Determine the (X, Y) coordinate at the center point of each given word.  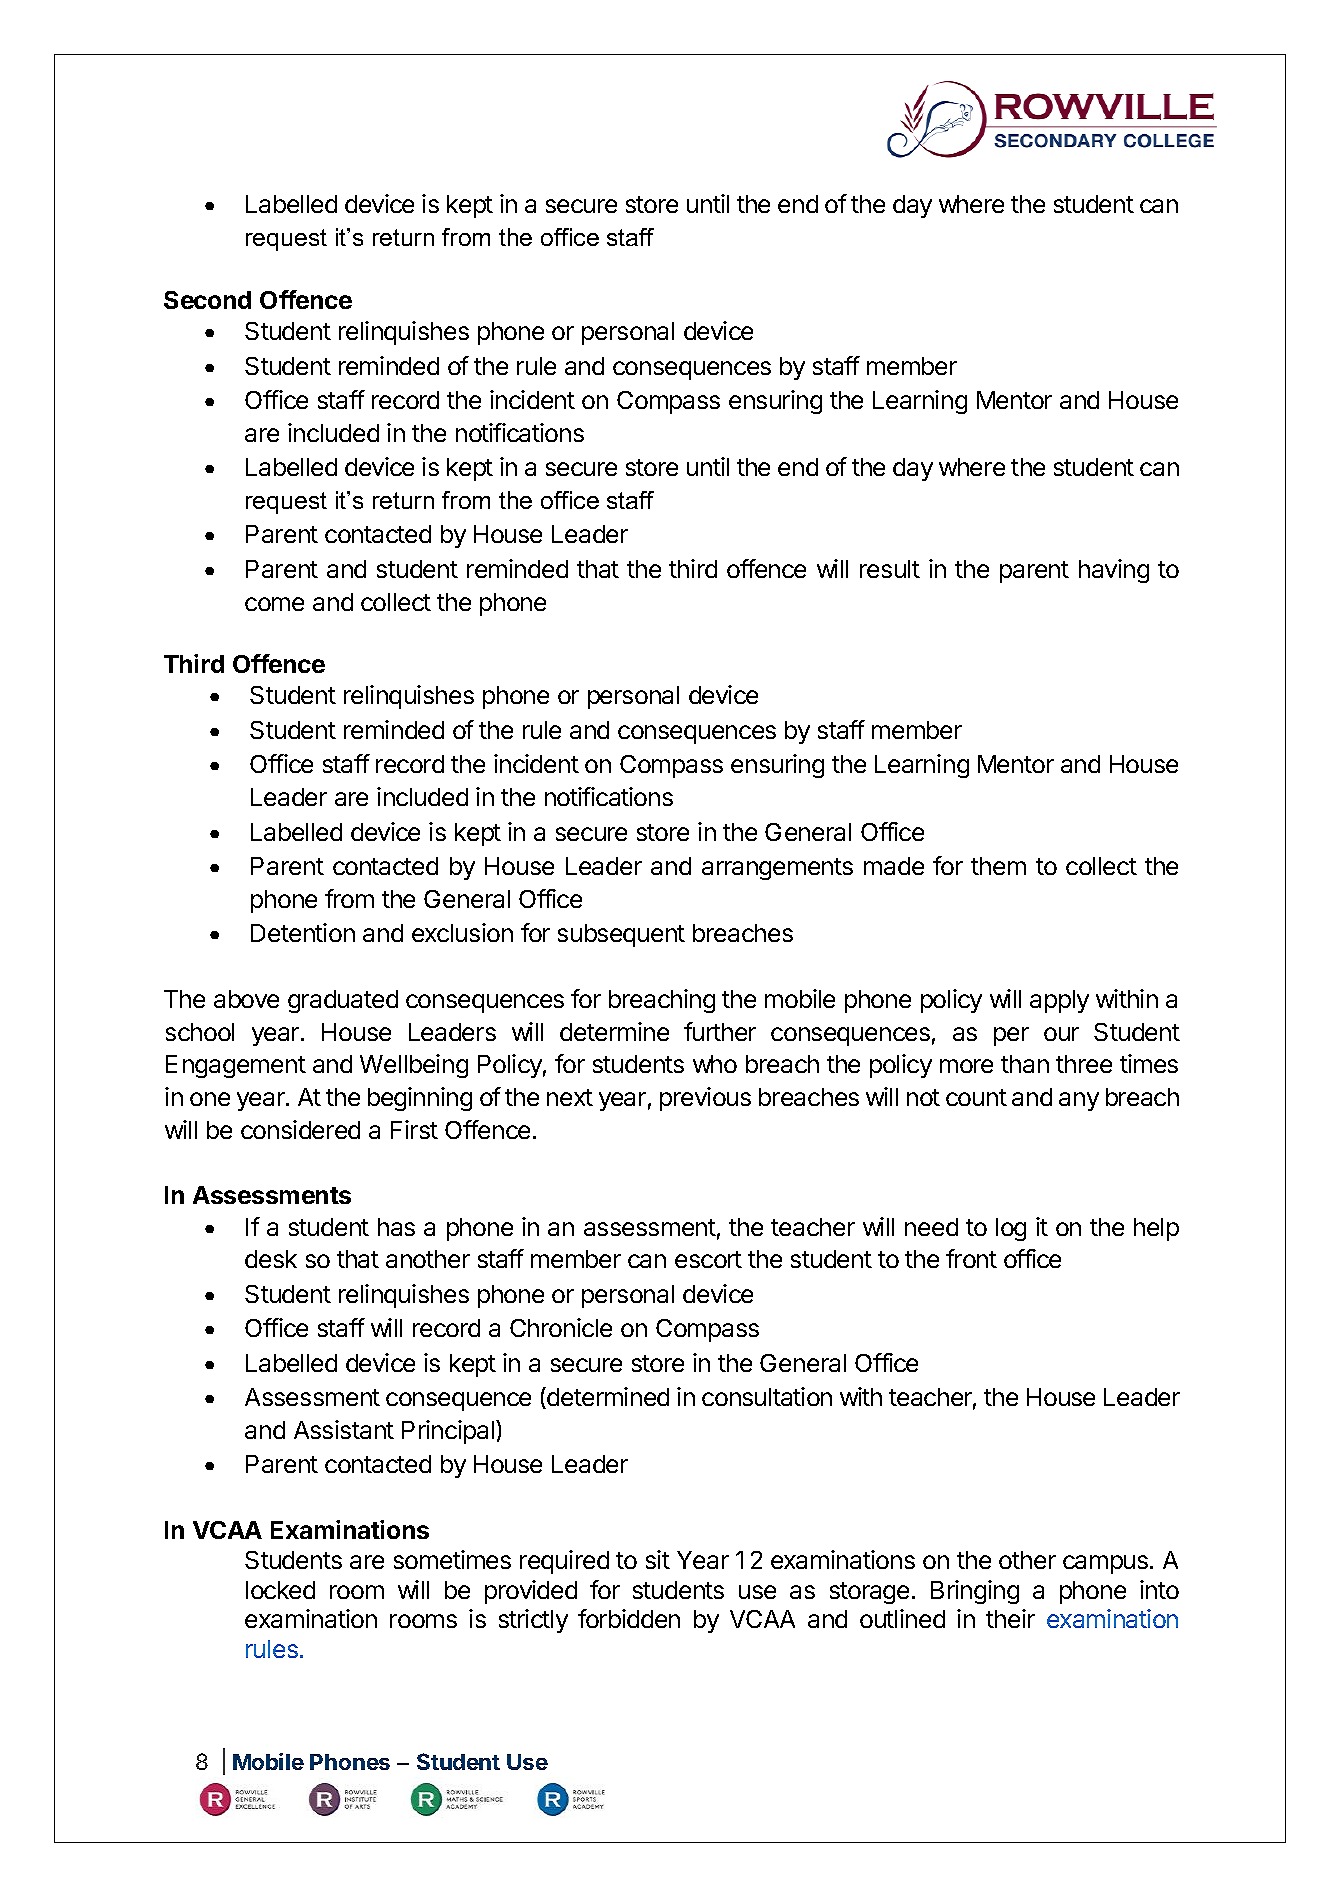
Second (207, 300)
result (890, 569)
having (1114, 571)
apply (1059, 1001)
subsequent (621, 935)
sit (658, 1559)
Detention (303, 932)
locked (280, 1590)
